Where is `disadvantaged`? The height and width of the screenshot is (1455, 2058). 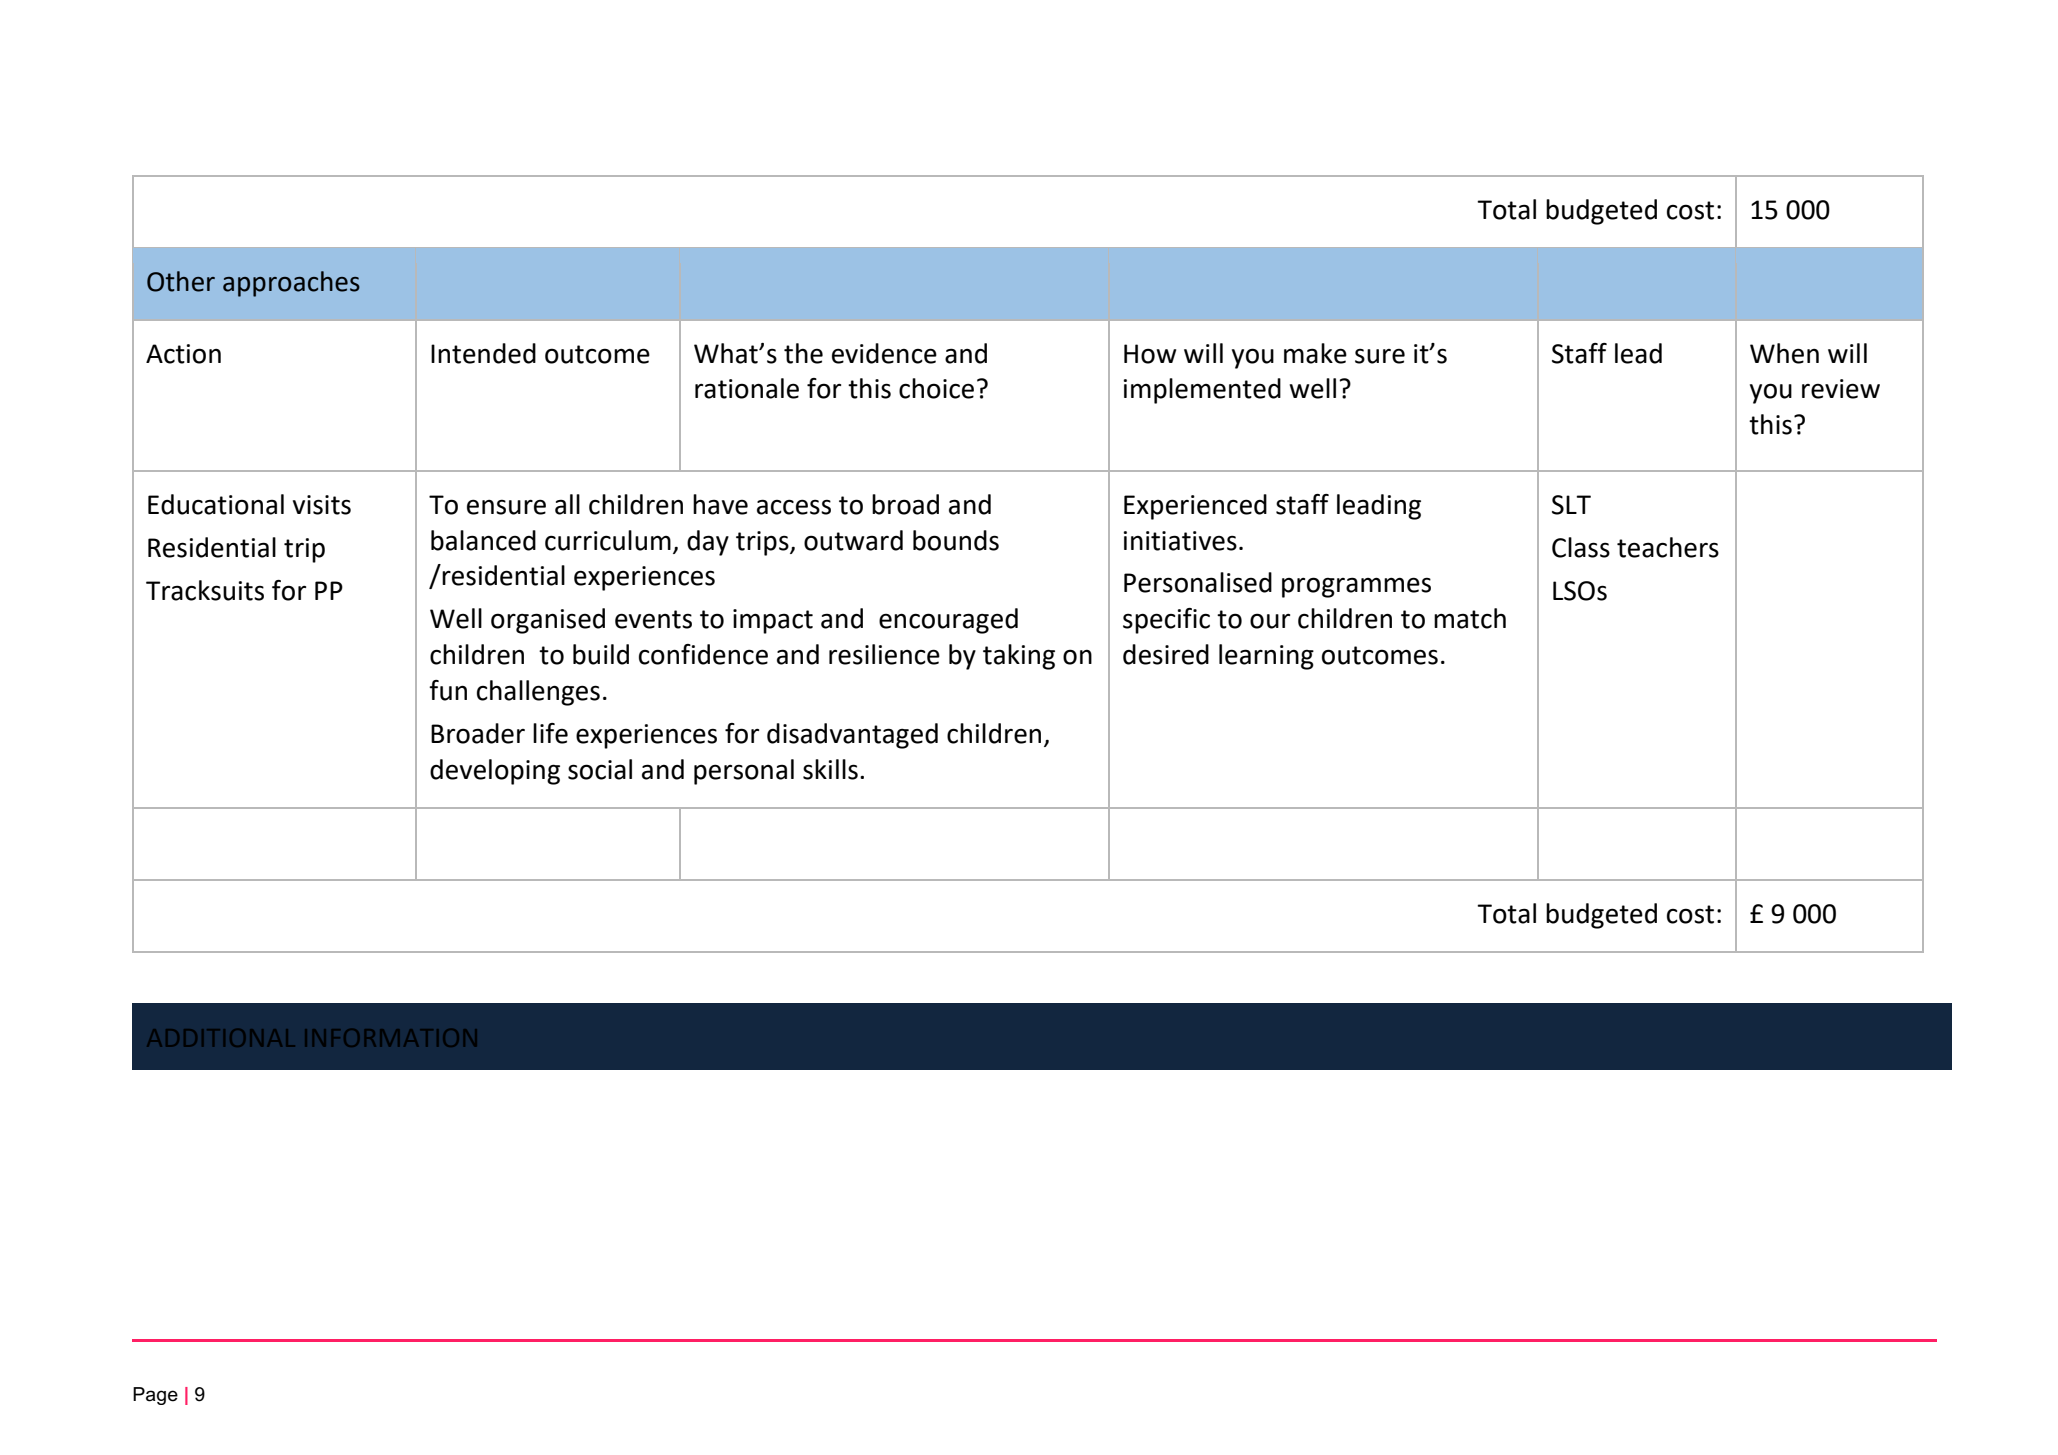 disadvantaged is located at coordinates (852, 736).
